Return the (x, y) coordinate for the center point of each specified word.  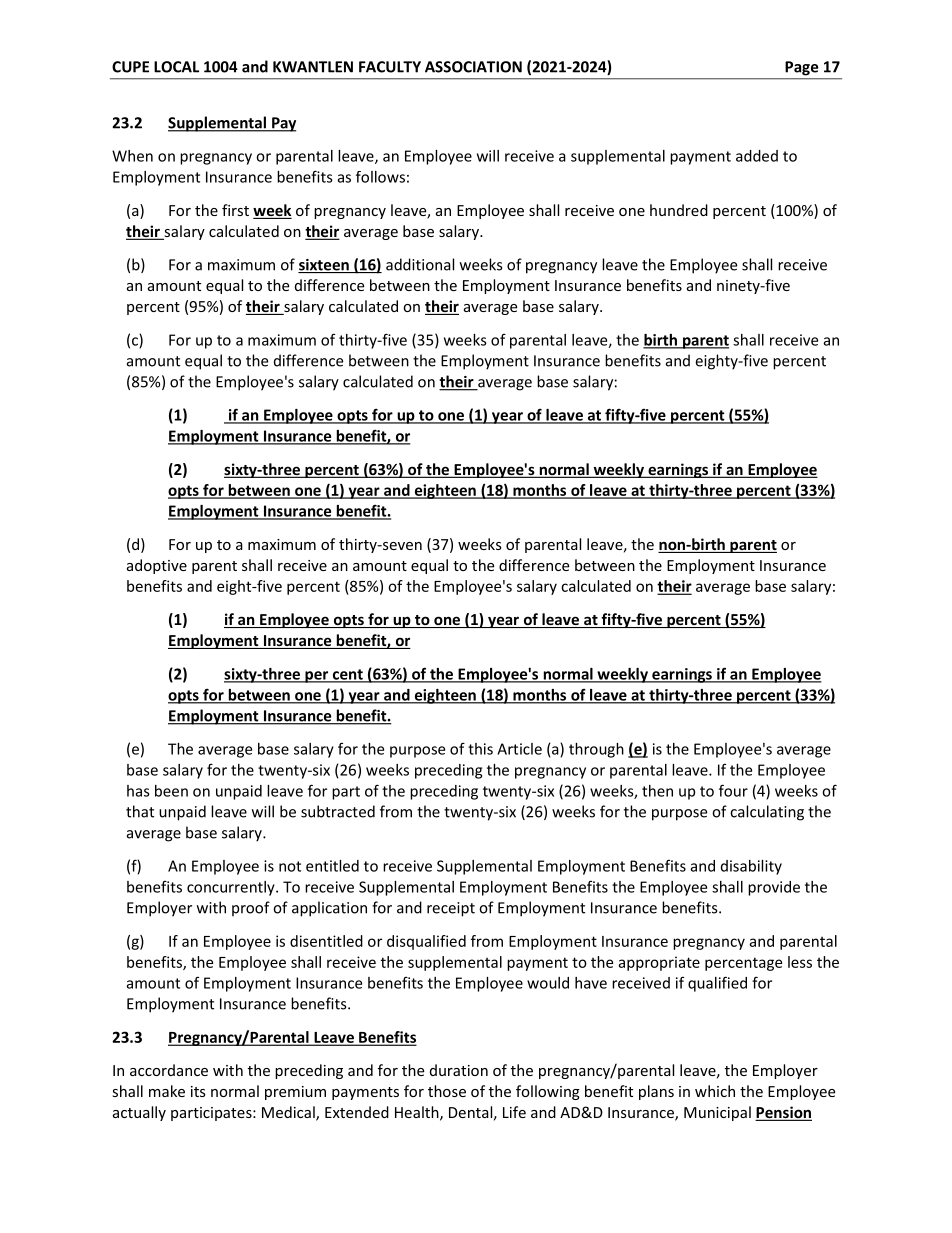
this (480, 749)
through (596, 750)
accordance (169, 1070)
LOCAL (176, 67)
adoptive (157, 566)
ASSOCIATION (473, 67)
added (757, 156)
